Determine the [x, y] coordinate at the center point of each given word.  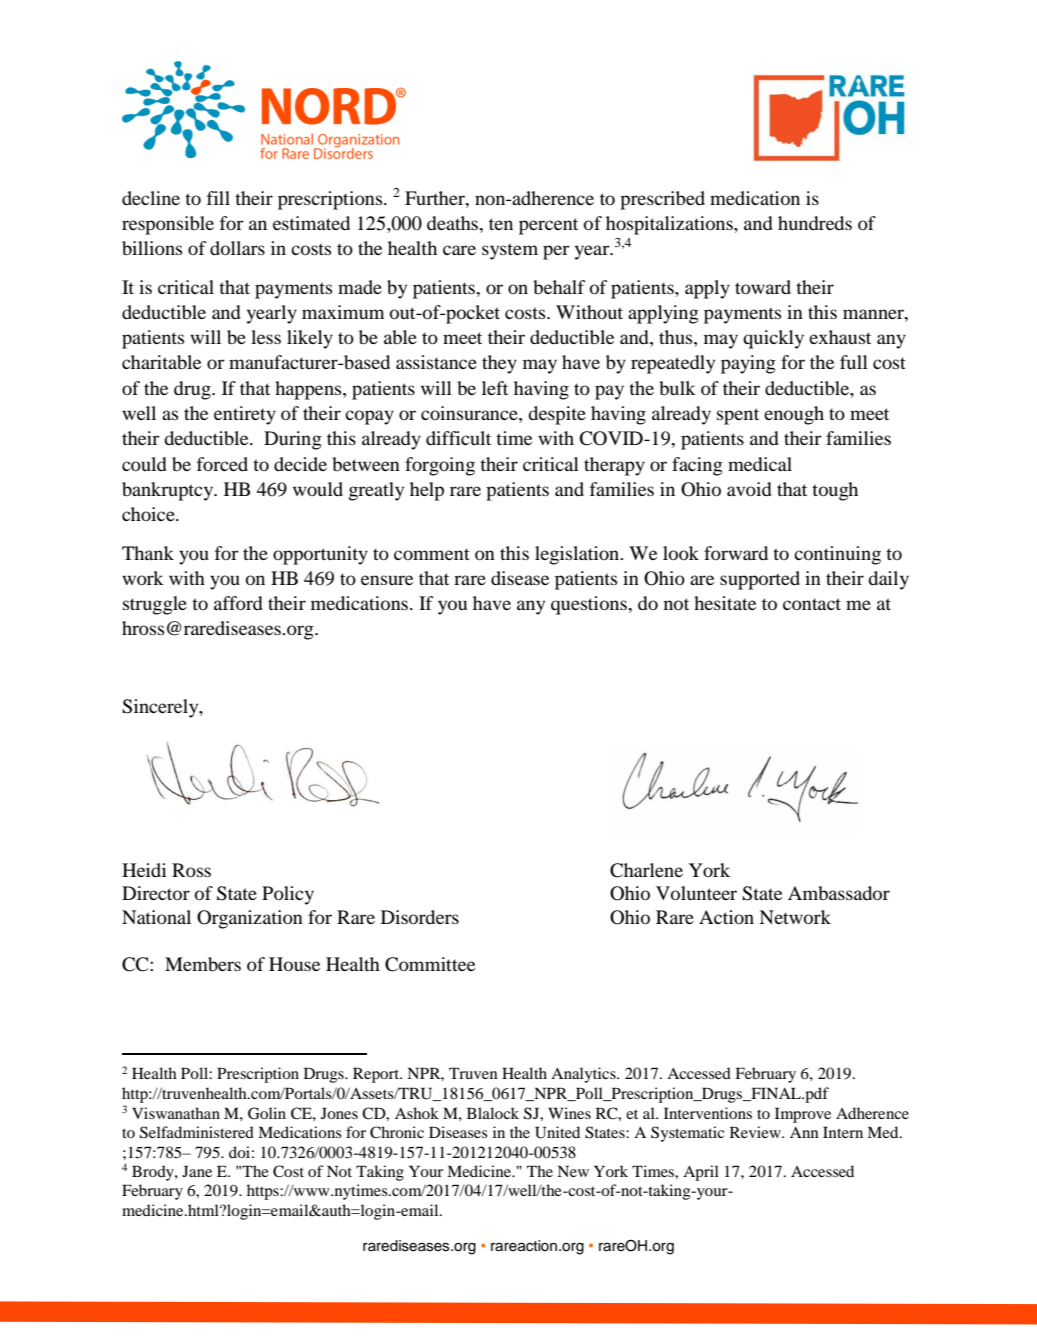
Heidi [144, 870]
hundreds [815, 223]
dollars [237, 248]
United [557, 1132]
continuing [837, 555]
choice [149, 514]
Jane [197, 1171]
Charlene [646, 870]
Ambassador [839, 893]
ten [501, 224]
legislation [578, 555]
